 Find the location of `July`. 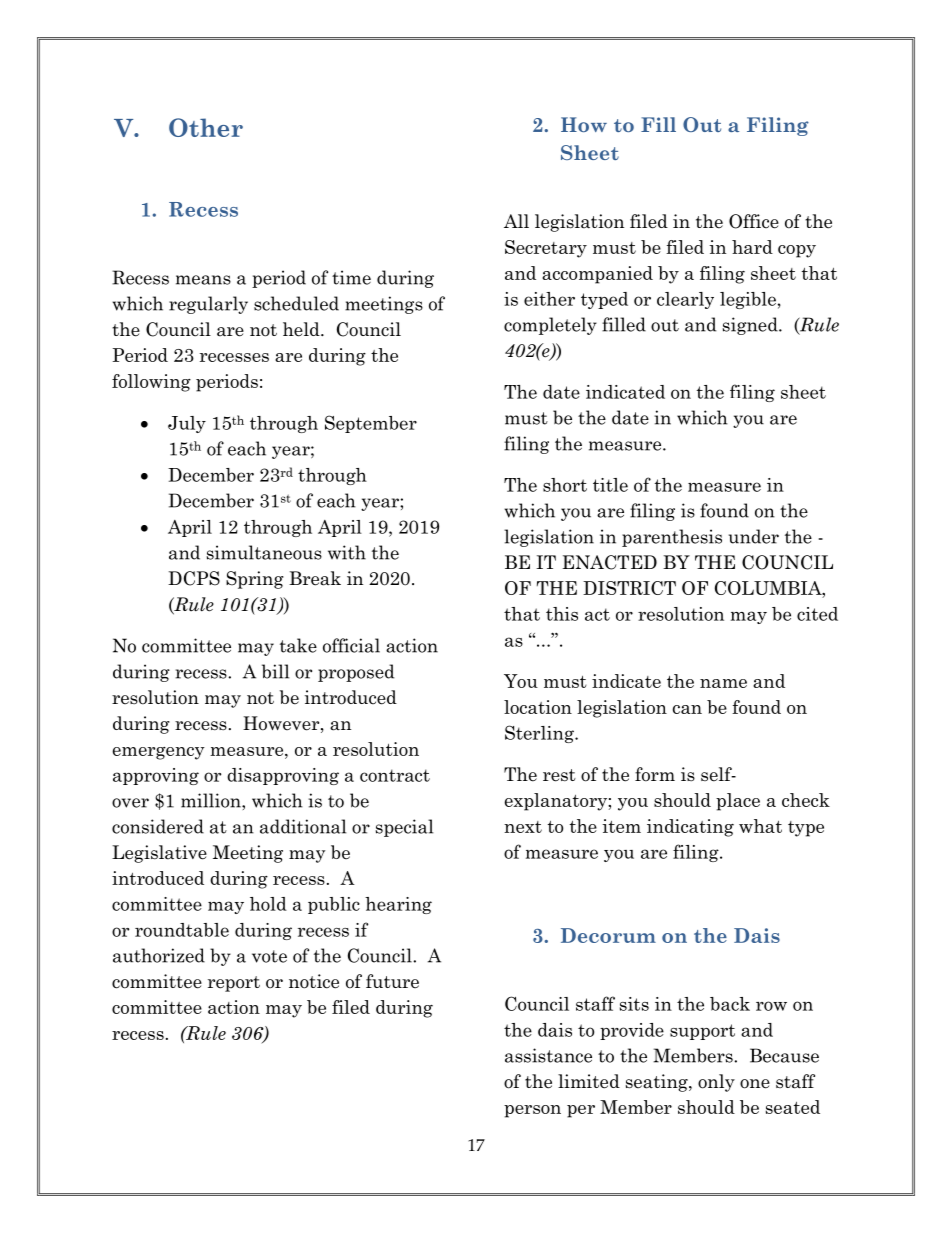

July is located at coordinates (187, 424).
